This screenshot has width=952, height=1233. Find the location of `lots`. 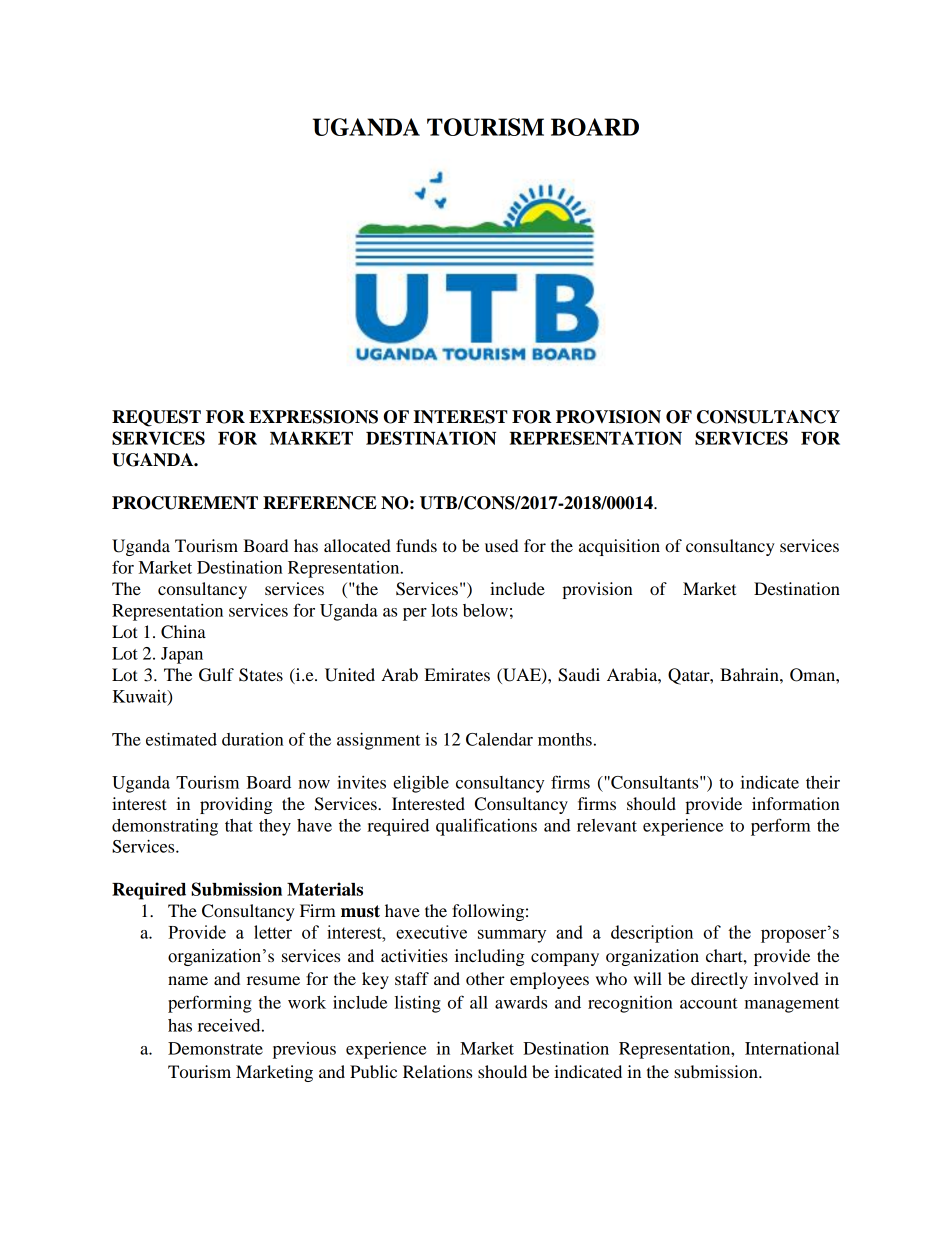

lots is located at coordinates (444, 610).
